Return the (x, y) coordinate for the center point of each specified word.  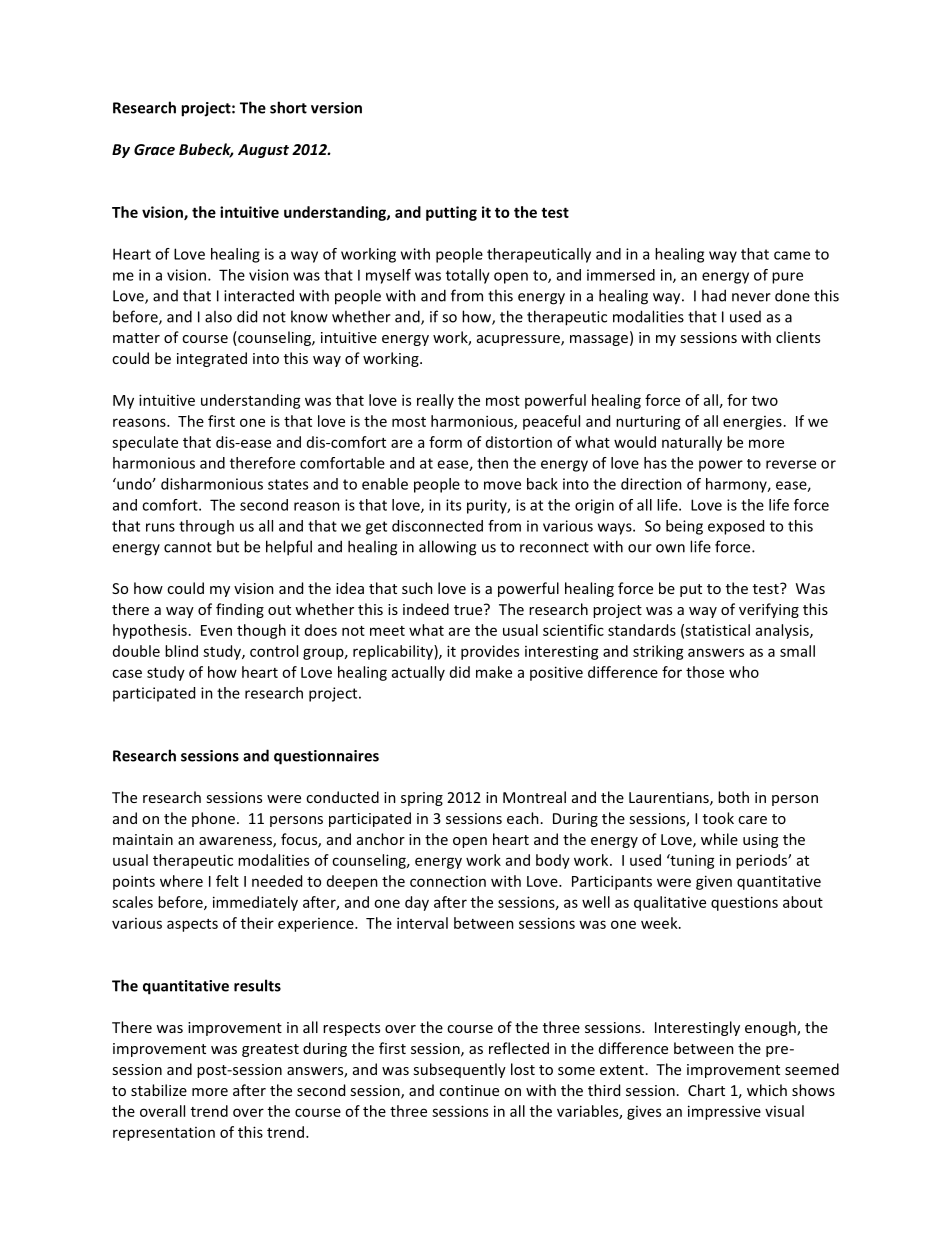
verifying (769, 610)
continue (469, 1090)
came (792, 255)
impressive (724, 1112)
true (469, 609)
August (263, 151)
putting (451, 213)
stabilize (159, 1090)
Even (216, 630)
